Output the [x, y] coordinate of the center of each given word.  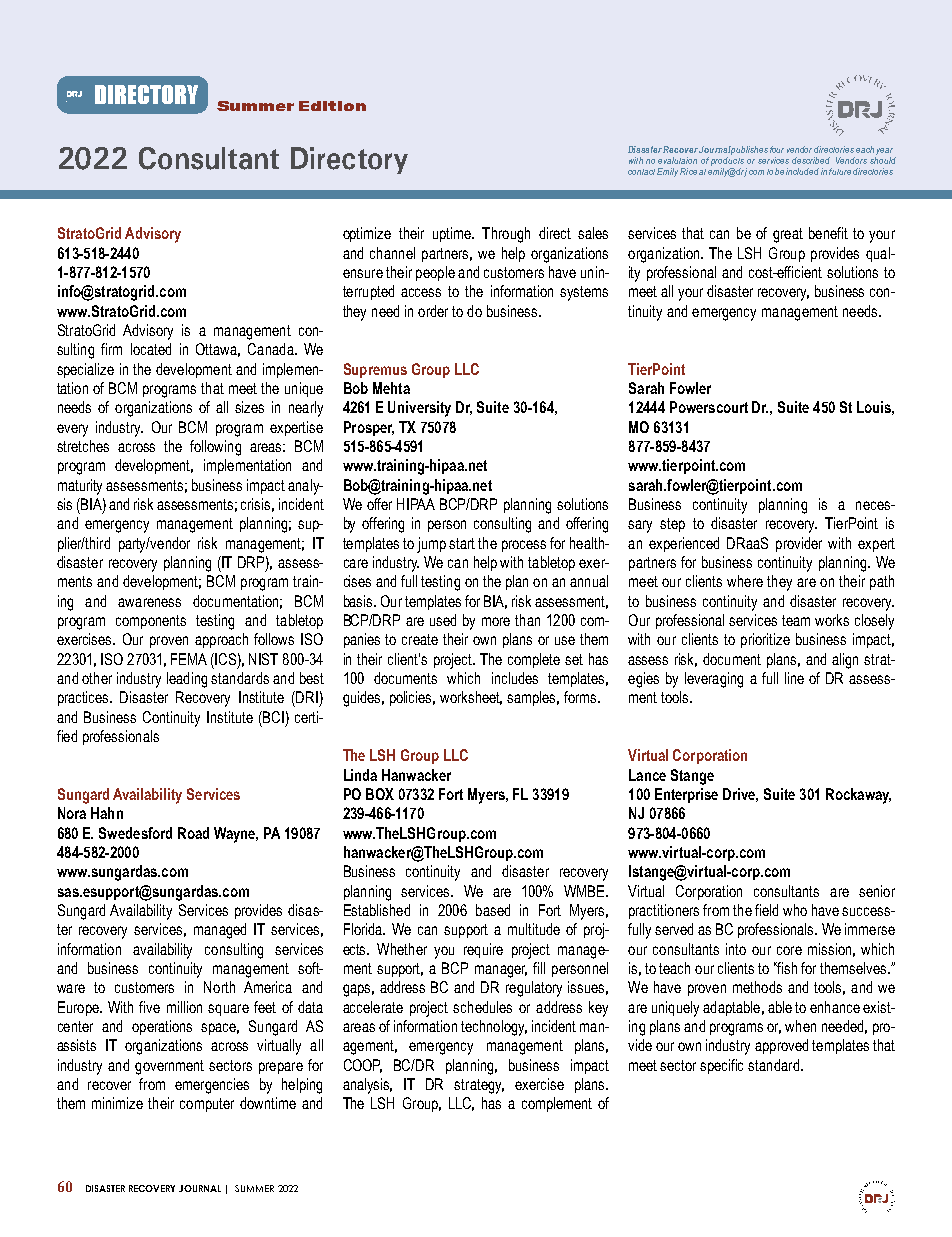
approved [781, 1046]
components [151, 622]
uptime [453, 234]
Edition [332, 106]
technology [494, 1028]
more [496, 621]
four [777, 149]
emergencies [212, 1086]
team [796, 620]
